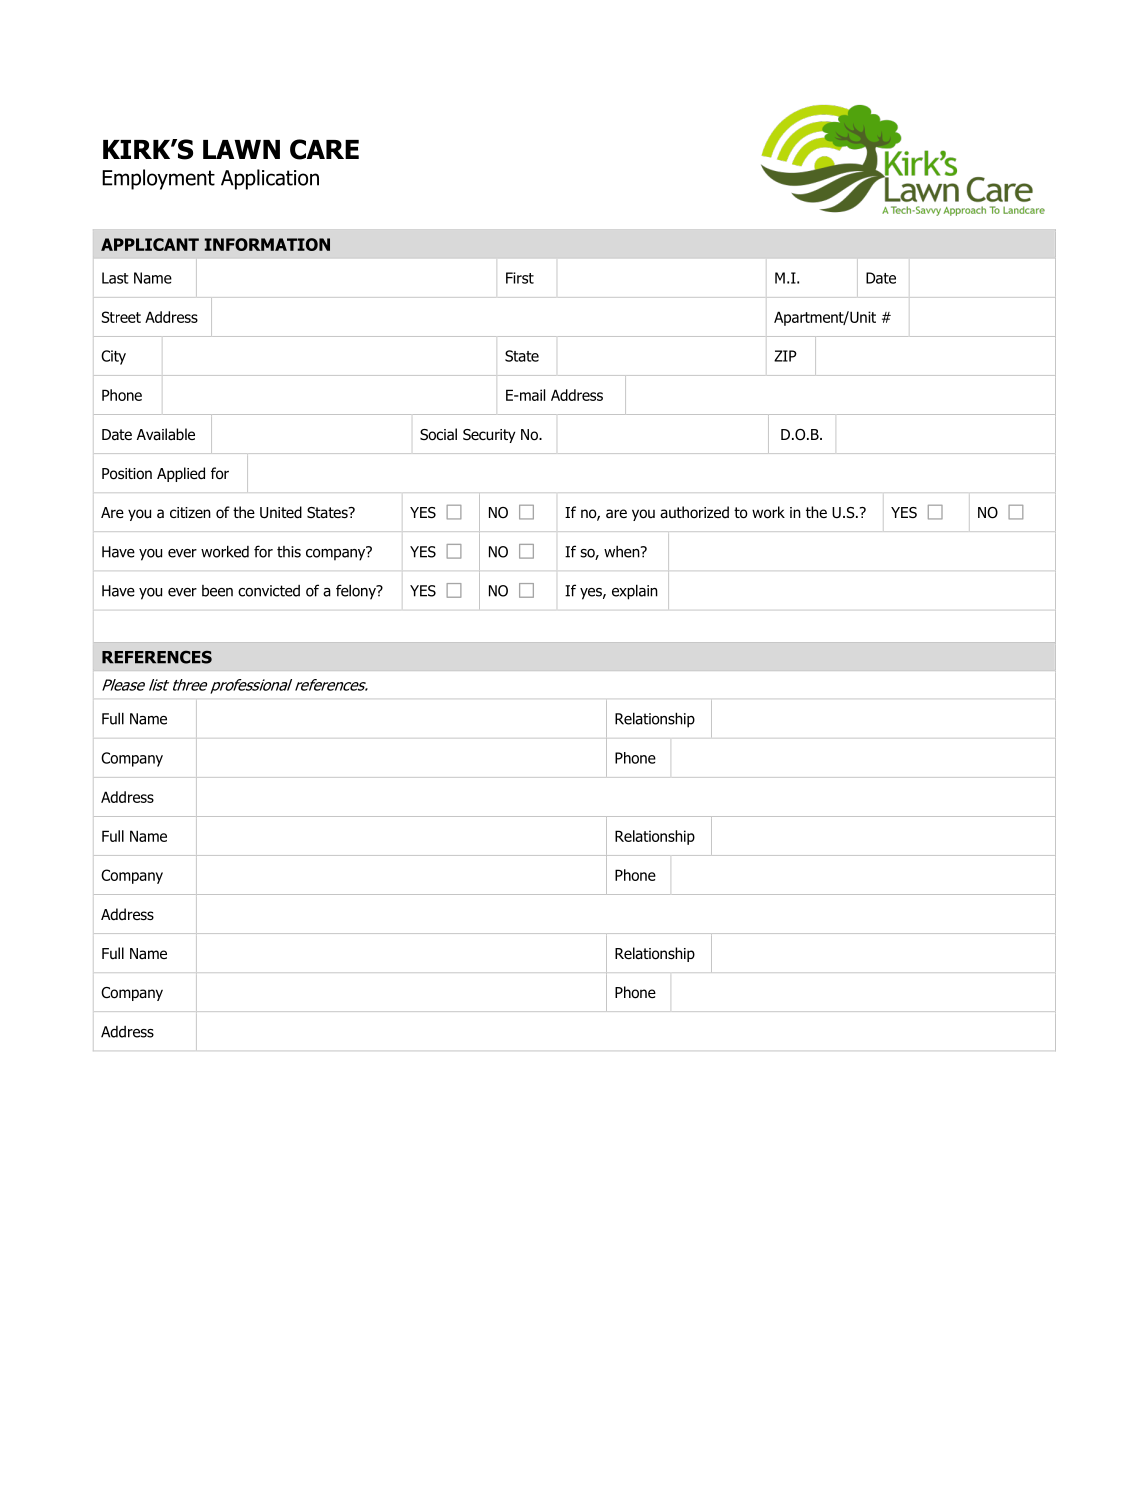 The height and width of the screenshot is (1485, 1148). What do you see at coordinates (785, 356) in the screenshot?
I see `ZIP` at bounding box center [785, 356].
